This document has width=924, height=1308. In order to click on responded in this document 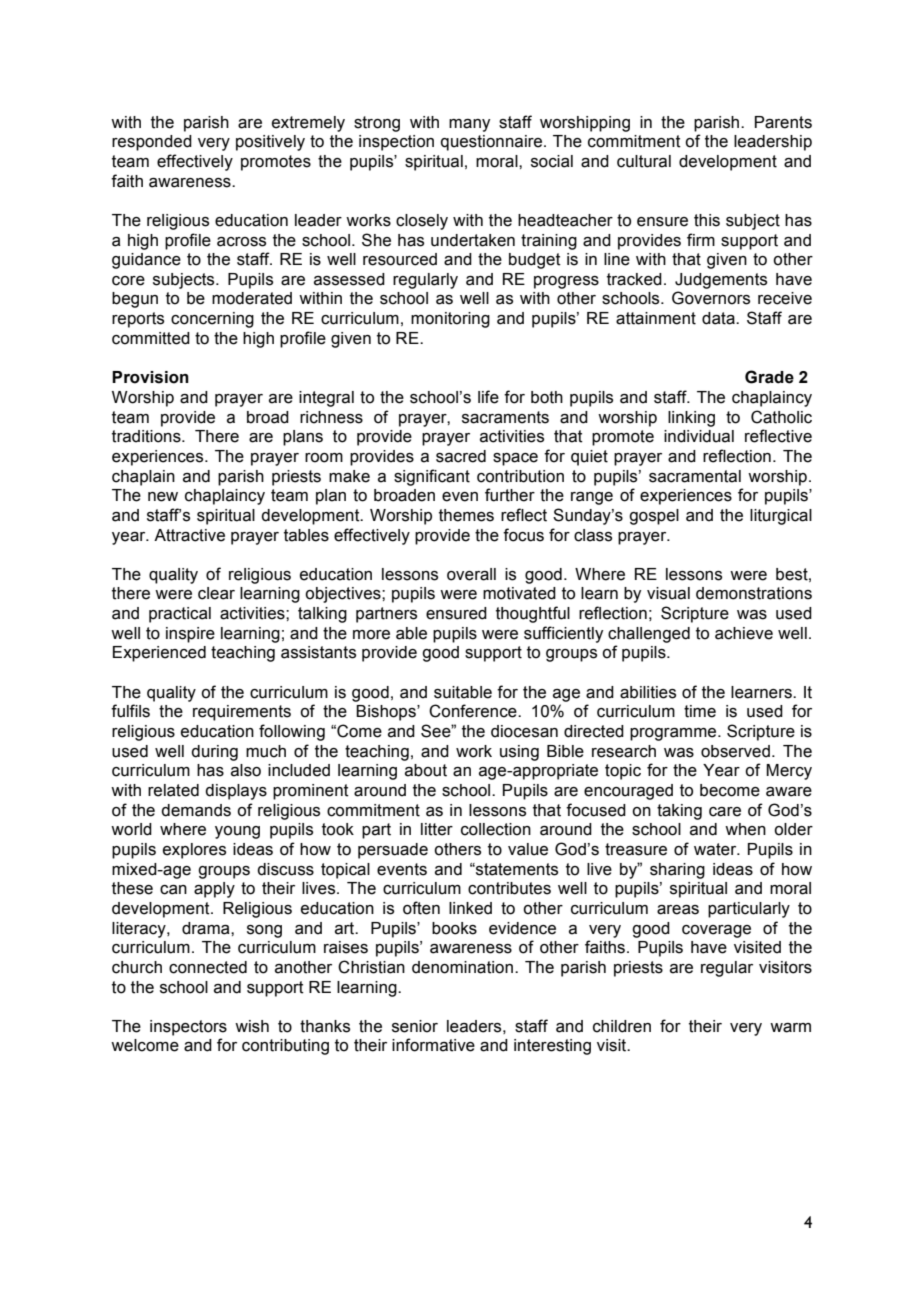, I will do `click(152, 143)`.
